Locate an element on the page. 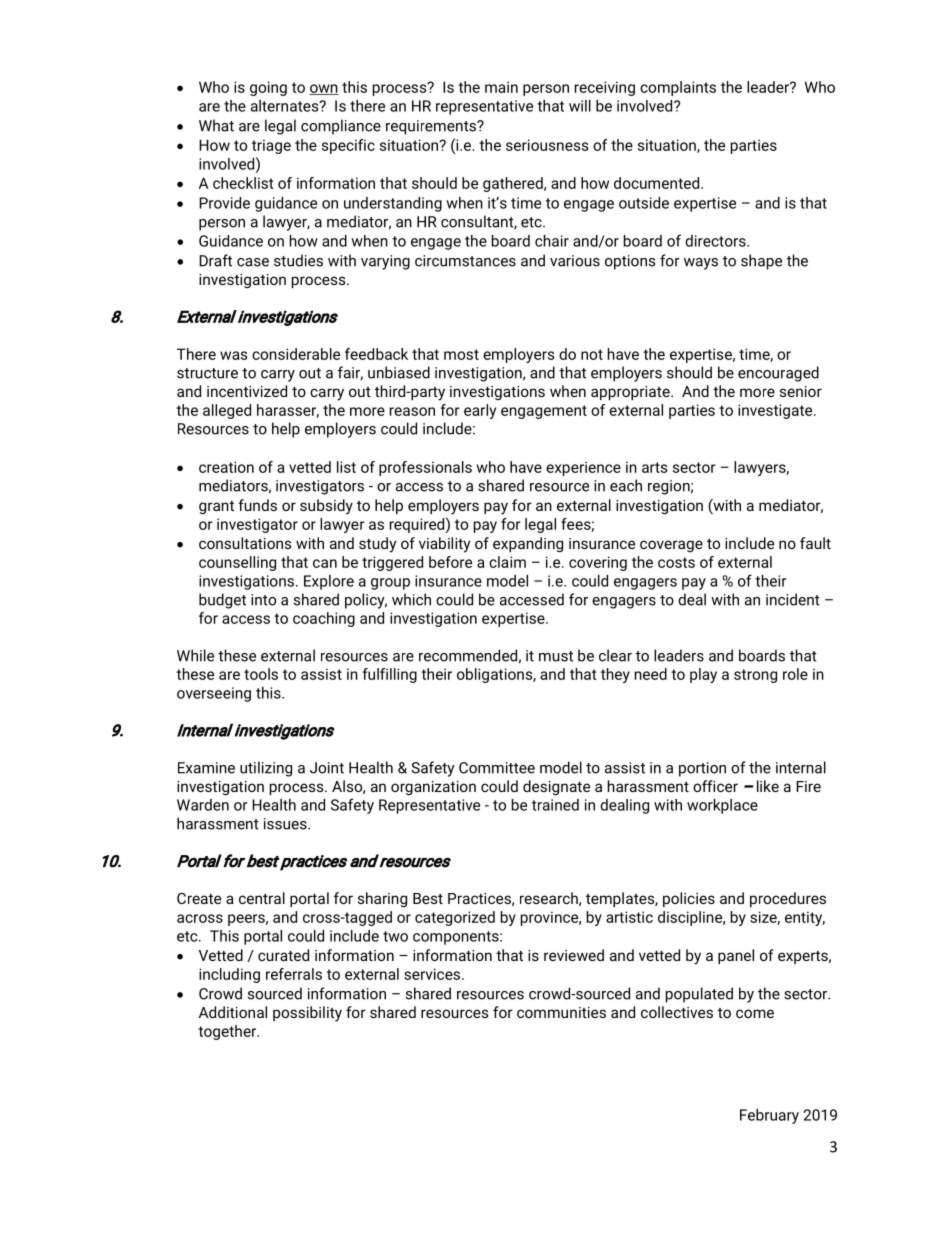 Image resolution: width=952 pixels, height=1233 pixels. encouraged is located at coordinates (778, 374).
